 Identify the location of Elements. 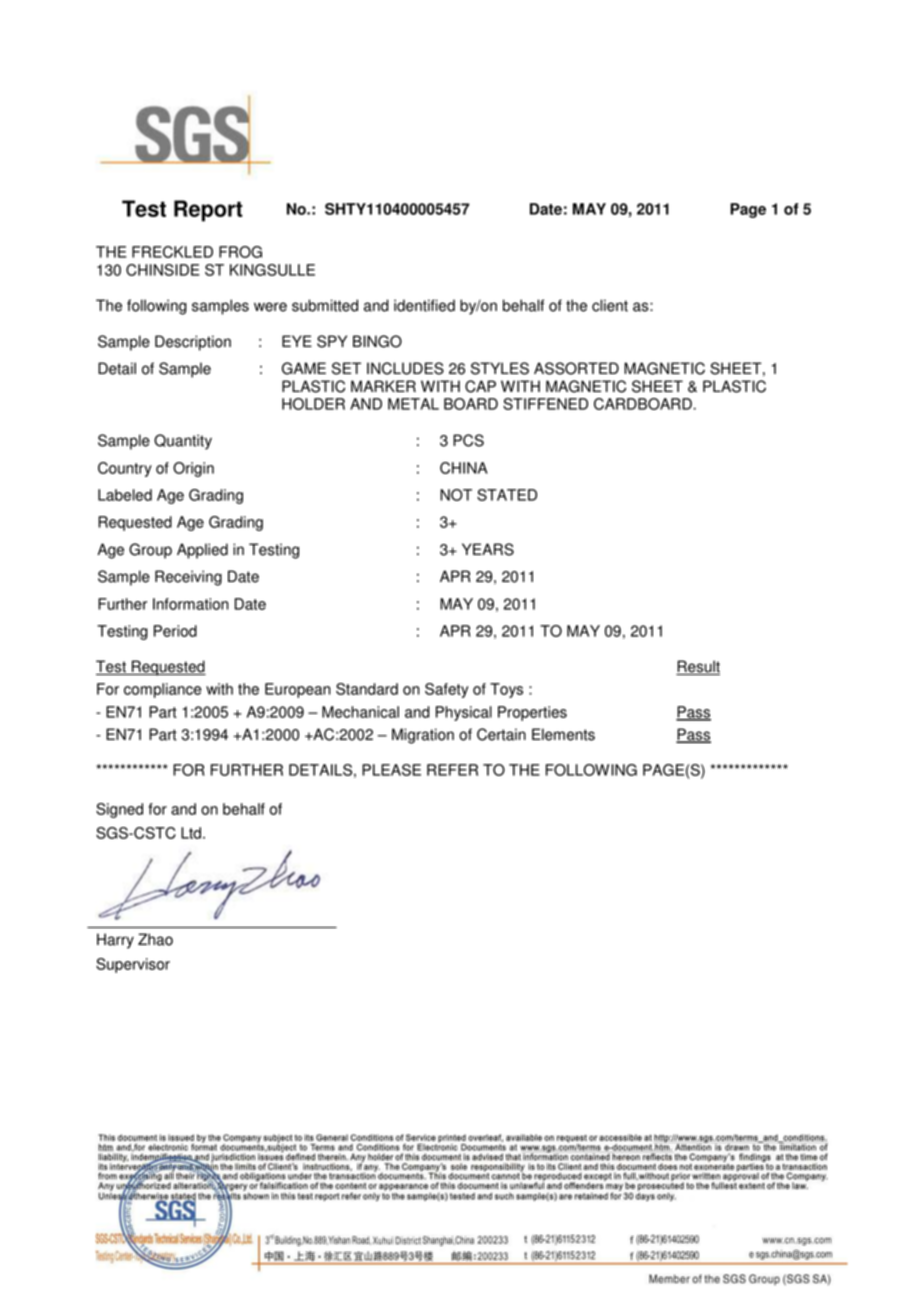
(563, 734).
